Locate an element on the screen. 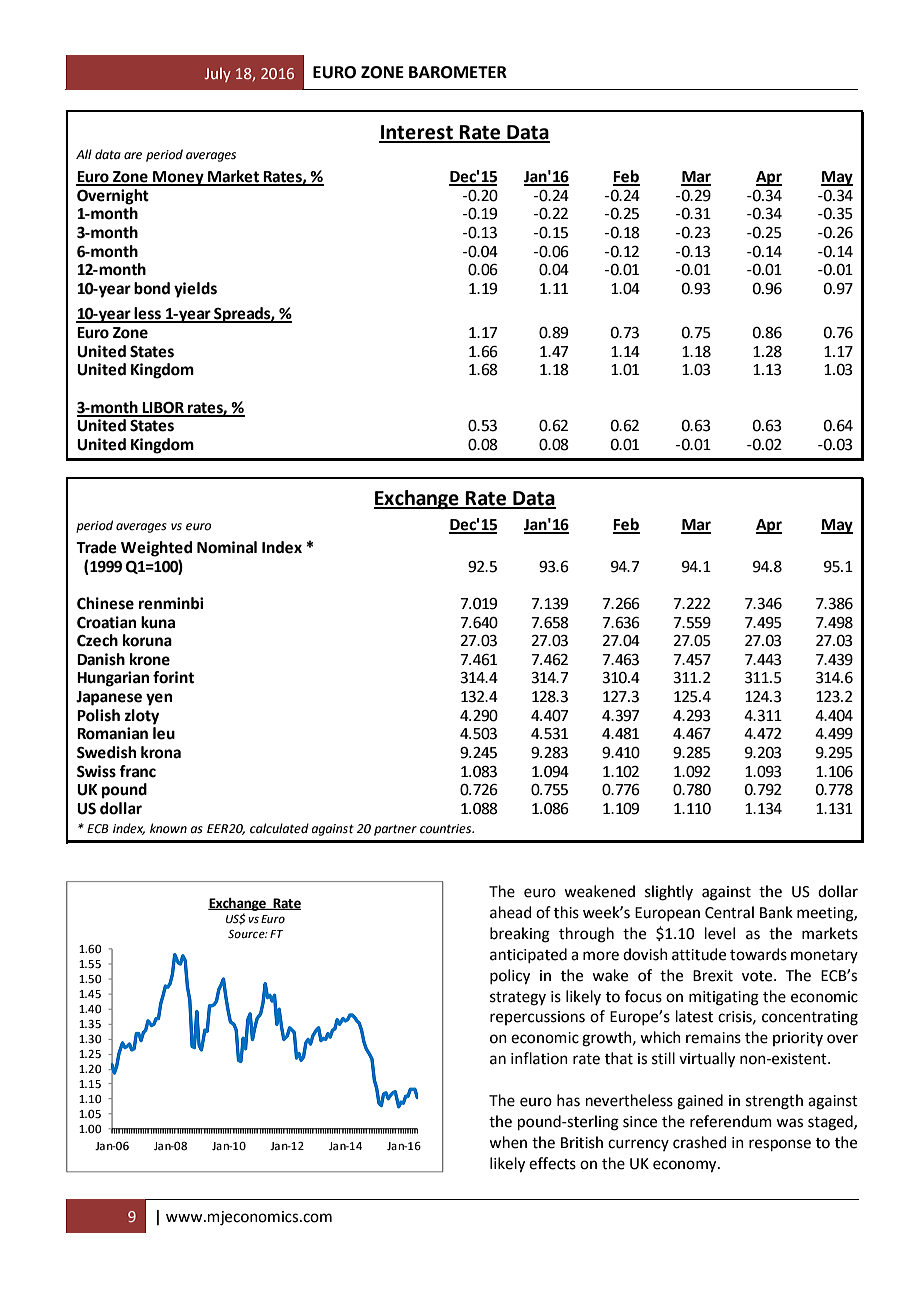 The height and width of the screenshot is (1308, 924). slightly is located at coordinates (669, 893).
